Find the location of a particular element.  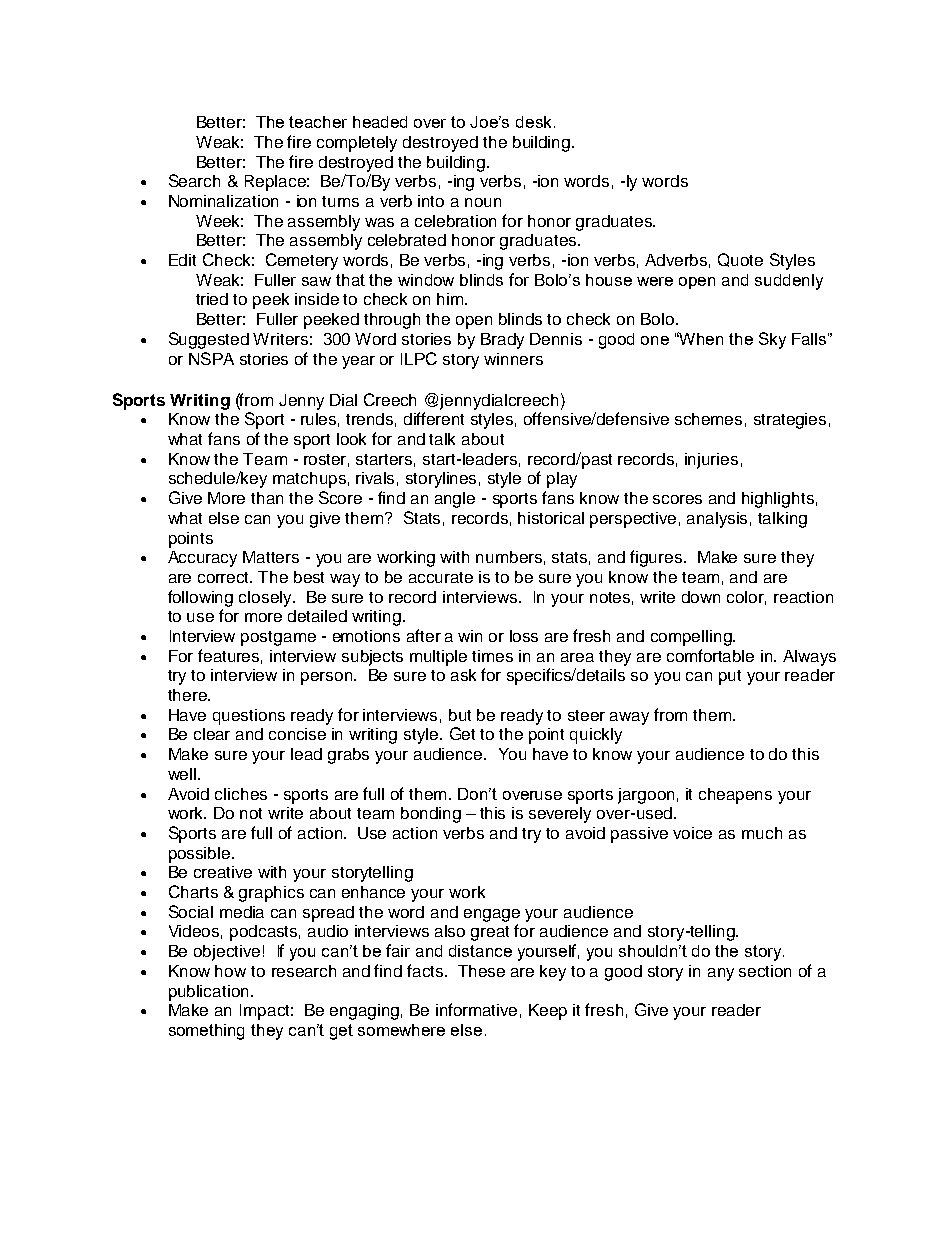

These is located at coordinates (481, 971).
